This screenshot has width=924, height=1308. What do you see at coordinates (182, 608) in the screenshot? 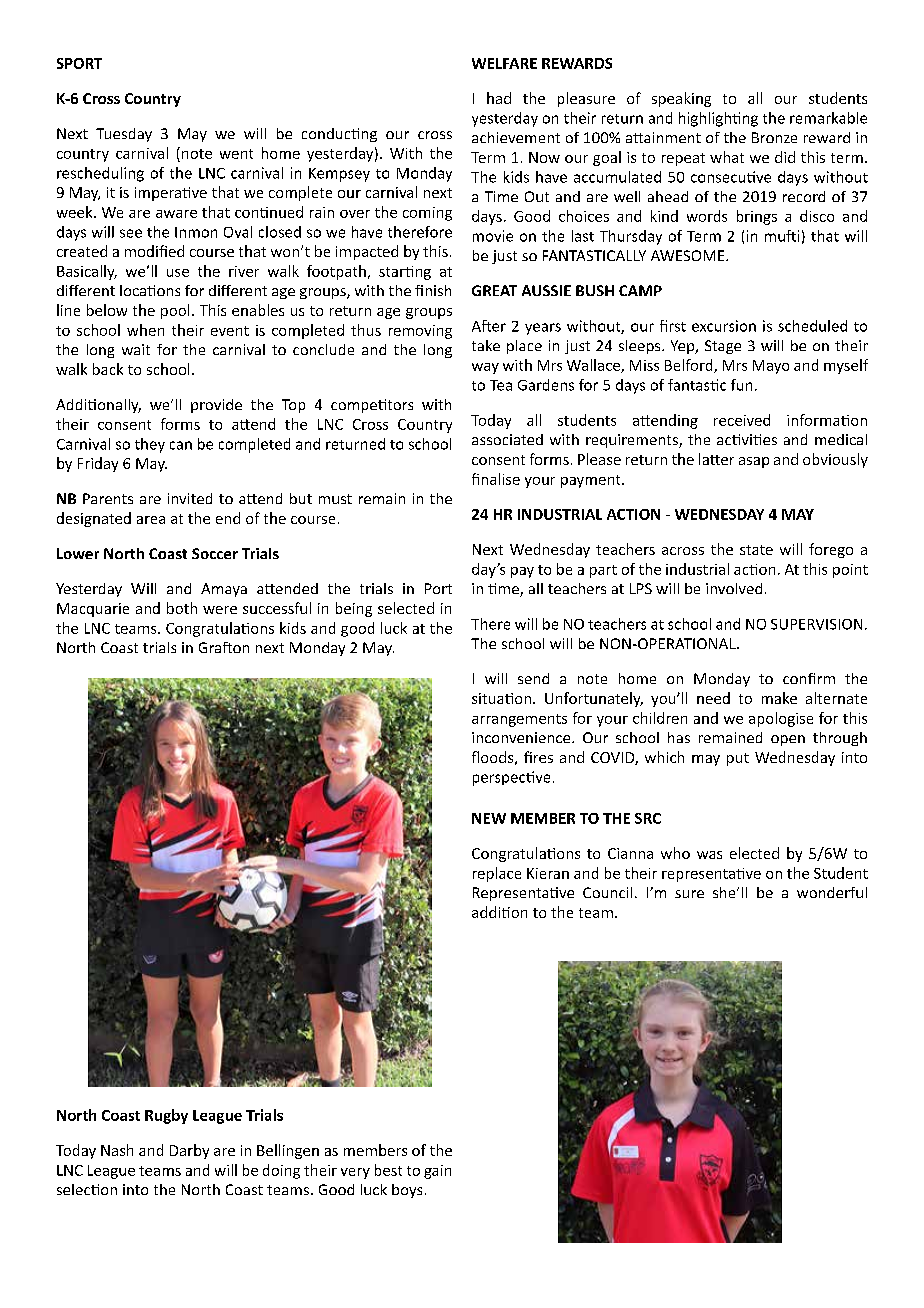
I see `both` at bounding box center [182, 608].
